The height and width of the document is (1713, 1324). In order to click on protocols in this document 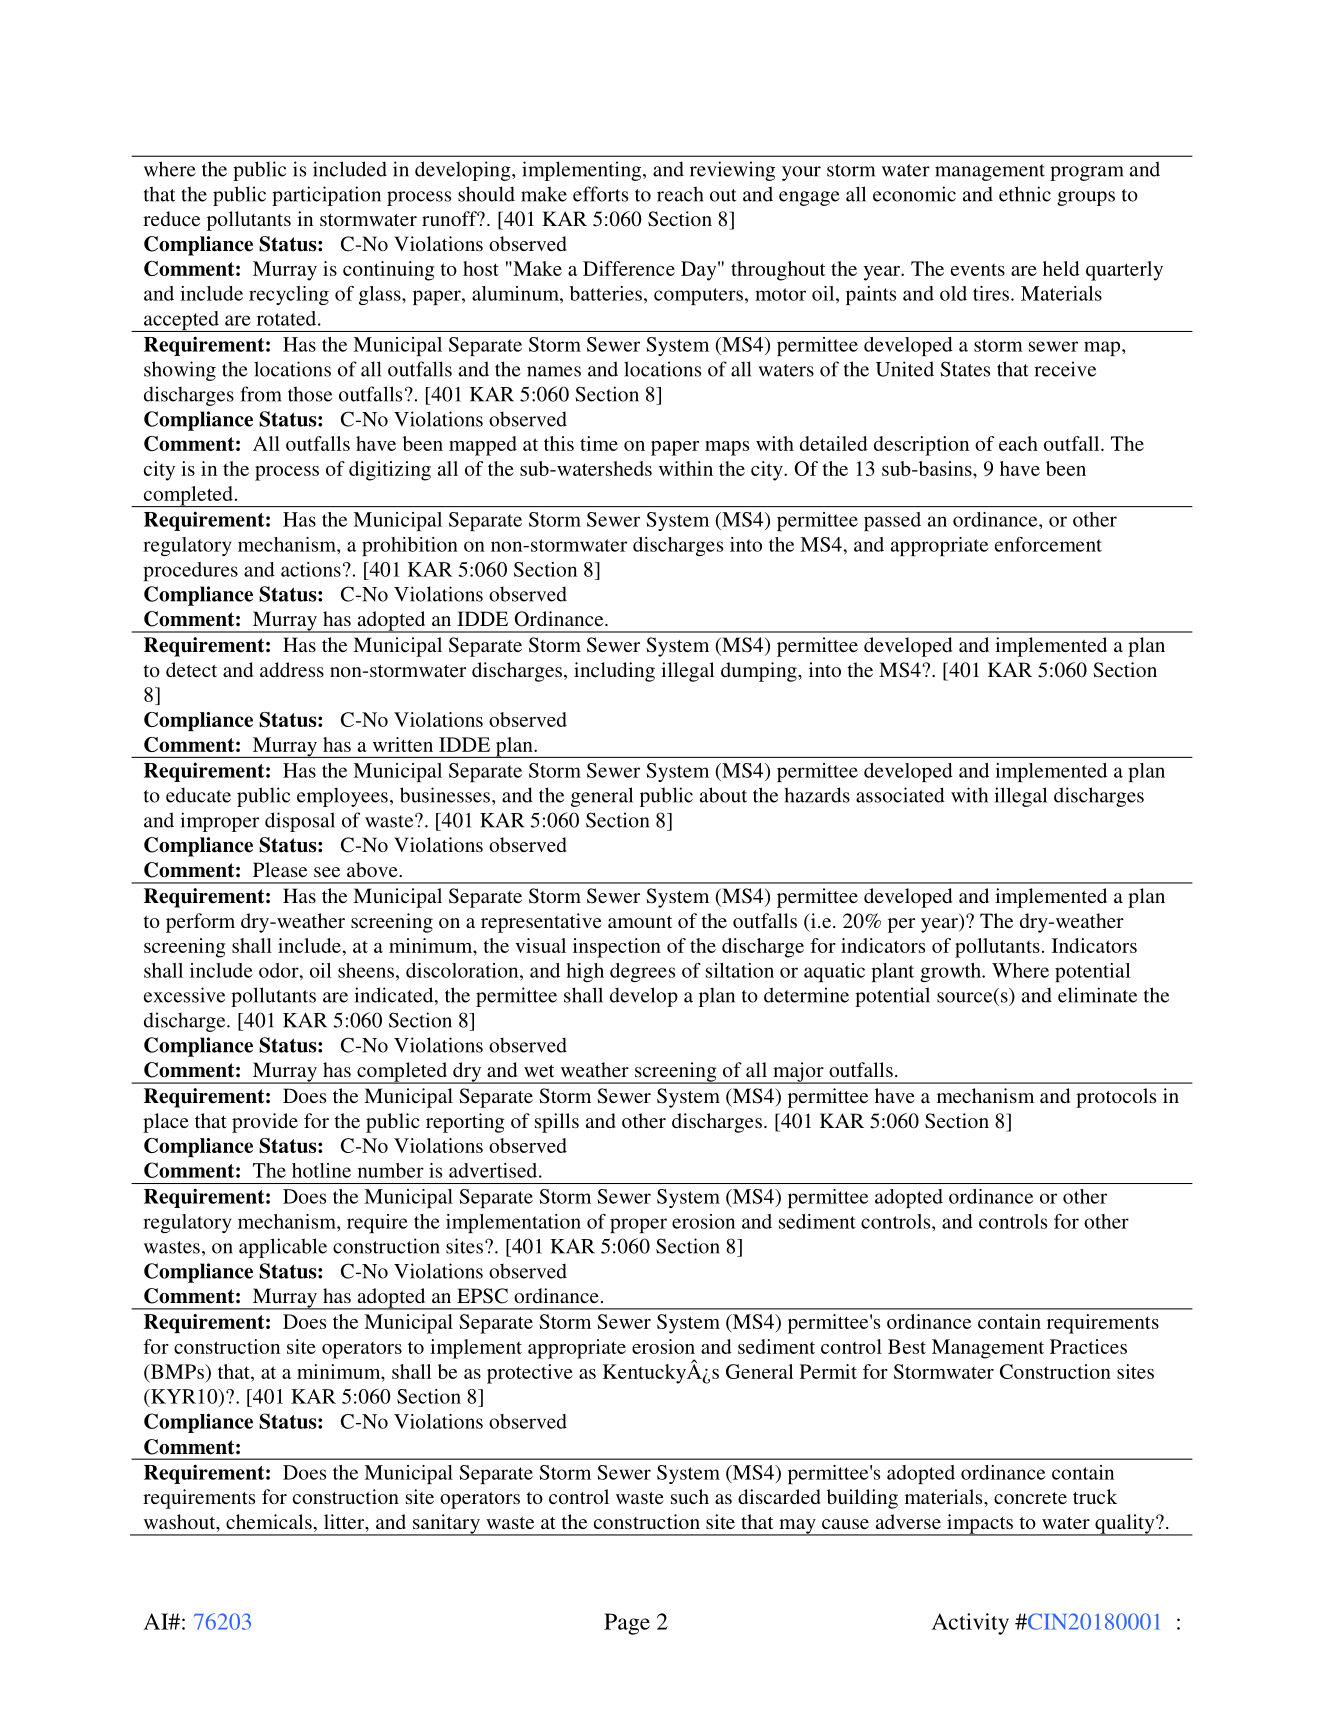, I will do `click(1116, 1098)`.
